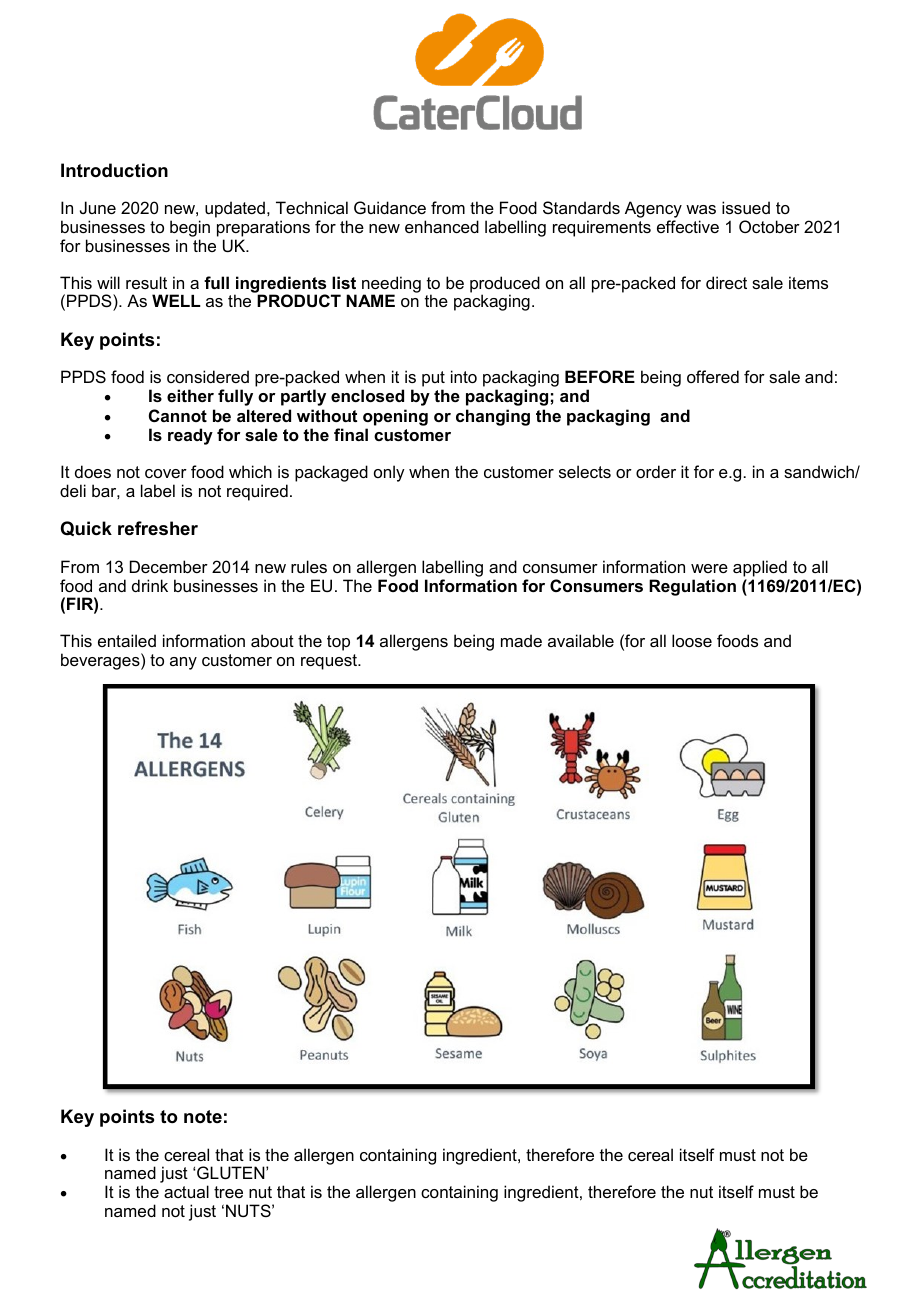  I want to click on begin, so click(190, 228).
